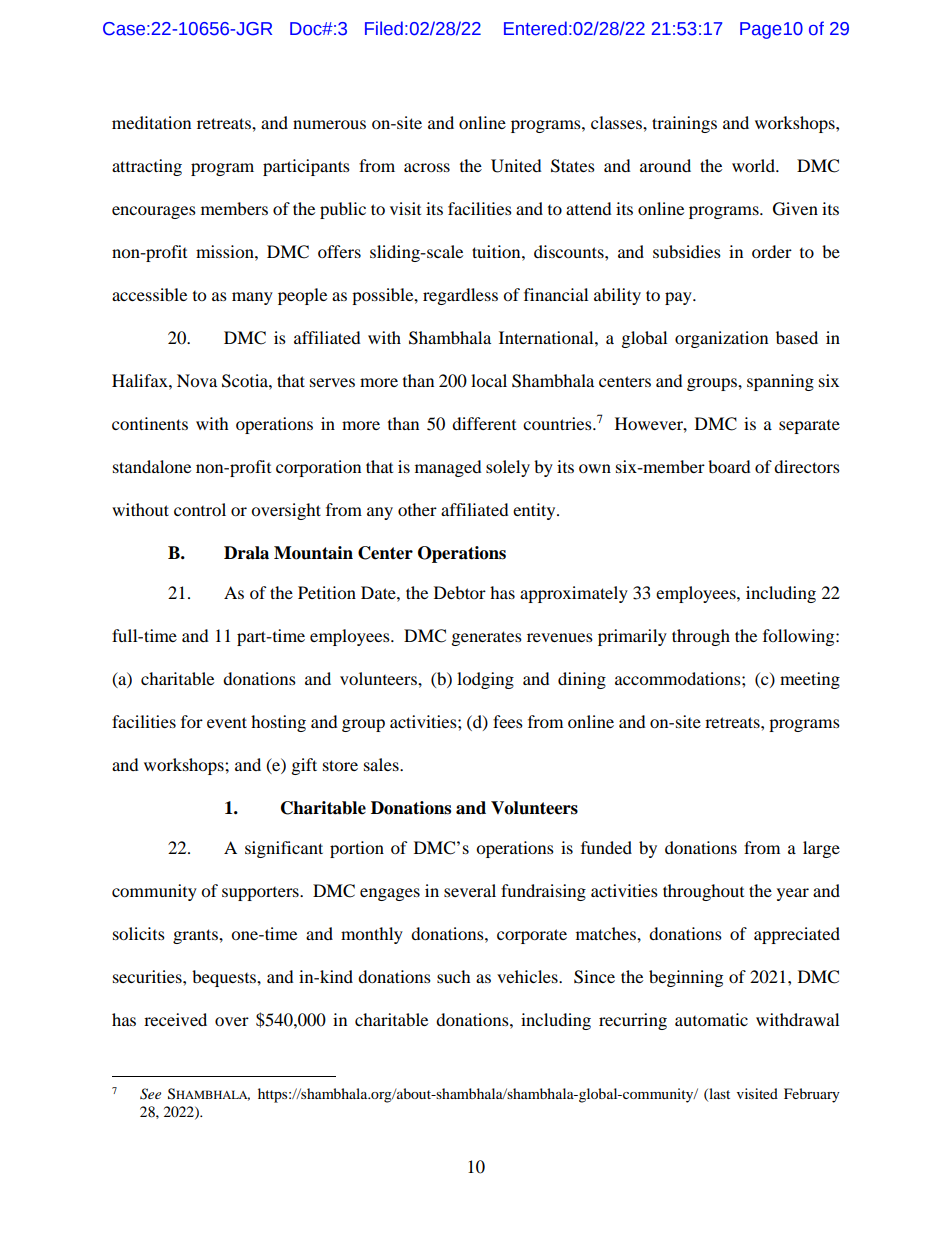 The image size is (952, 1233). What do you see at coordinates (460, 592) in the document?
I see `Debtor` at bounding box center [460, 592].
